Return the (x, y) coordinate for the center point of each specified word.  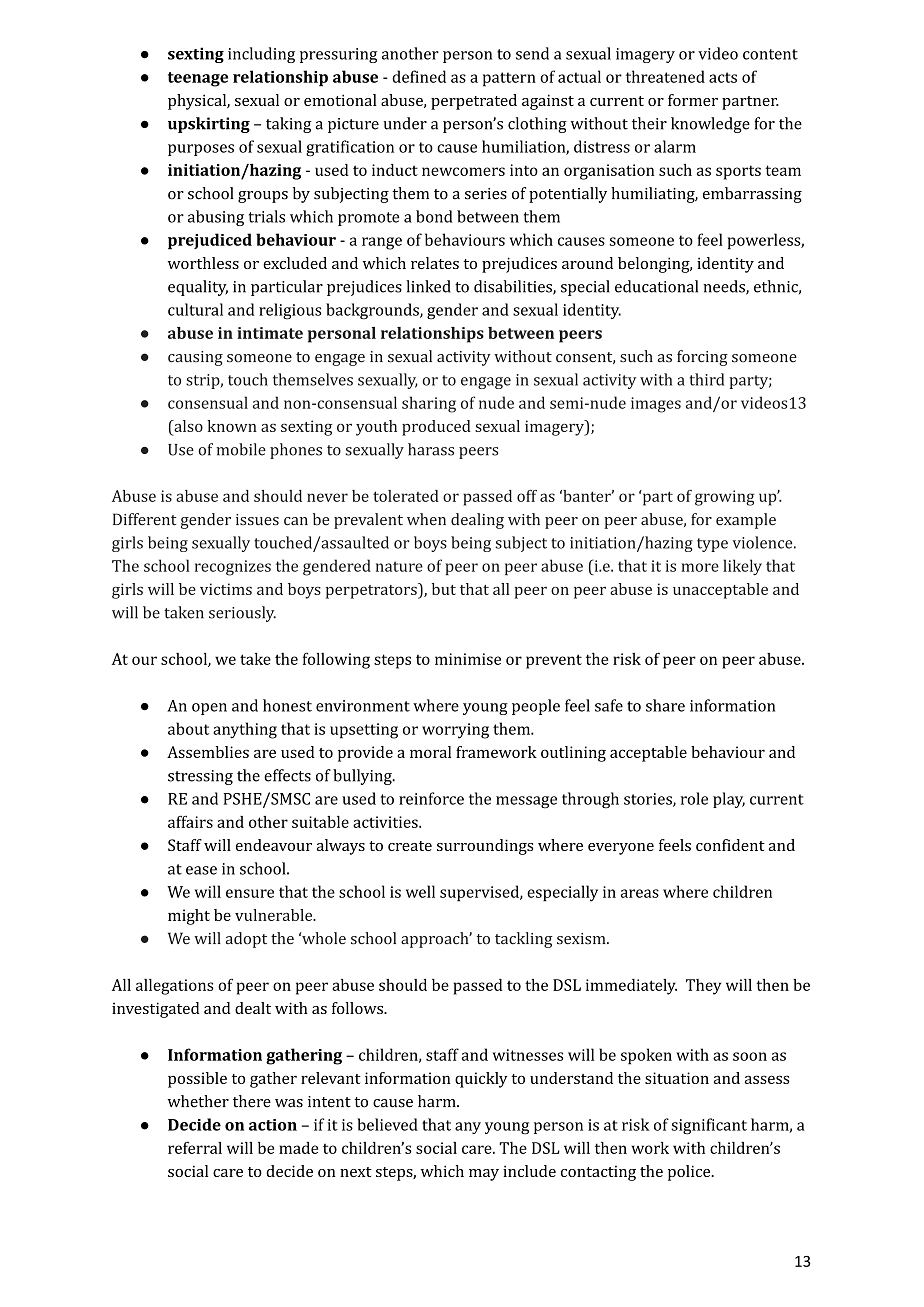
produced (436, 428)
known (232, 426)
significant (709, 1126)
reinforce (431, 798)
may (484, 1175)
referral (195, 1147)
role (694, 798)
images (656, 405)
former (693, 100)
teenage (198, 79)
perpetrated (474, 102)
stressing (200, 777)
